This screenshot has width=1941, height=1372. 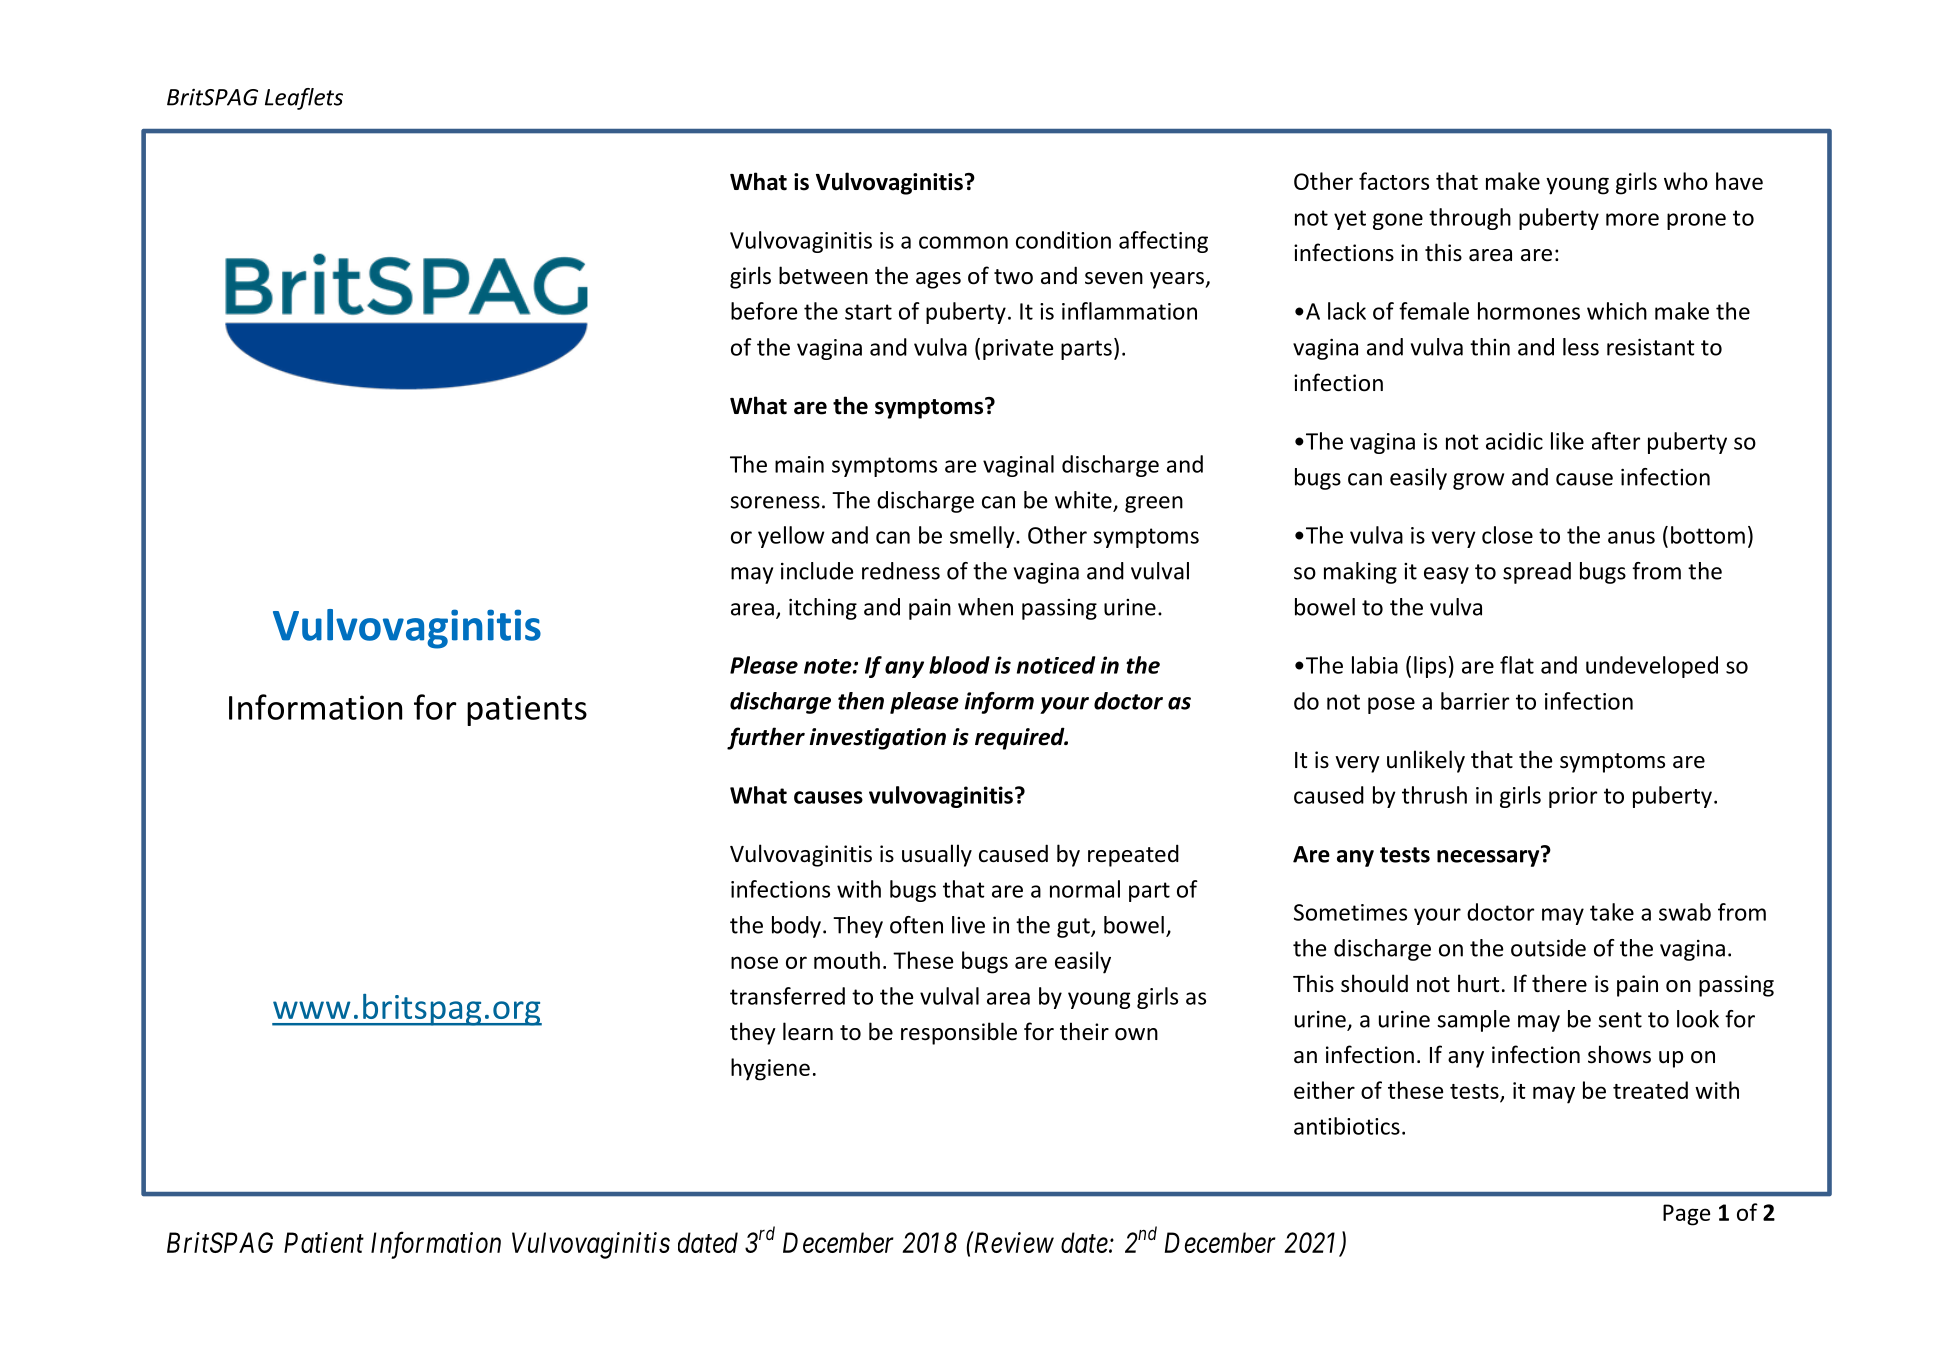 What do you see at coordinates (1612, 912) in the screenshot?
I see `take` at bounding box center [1612, 912].
